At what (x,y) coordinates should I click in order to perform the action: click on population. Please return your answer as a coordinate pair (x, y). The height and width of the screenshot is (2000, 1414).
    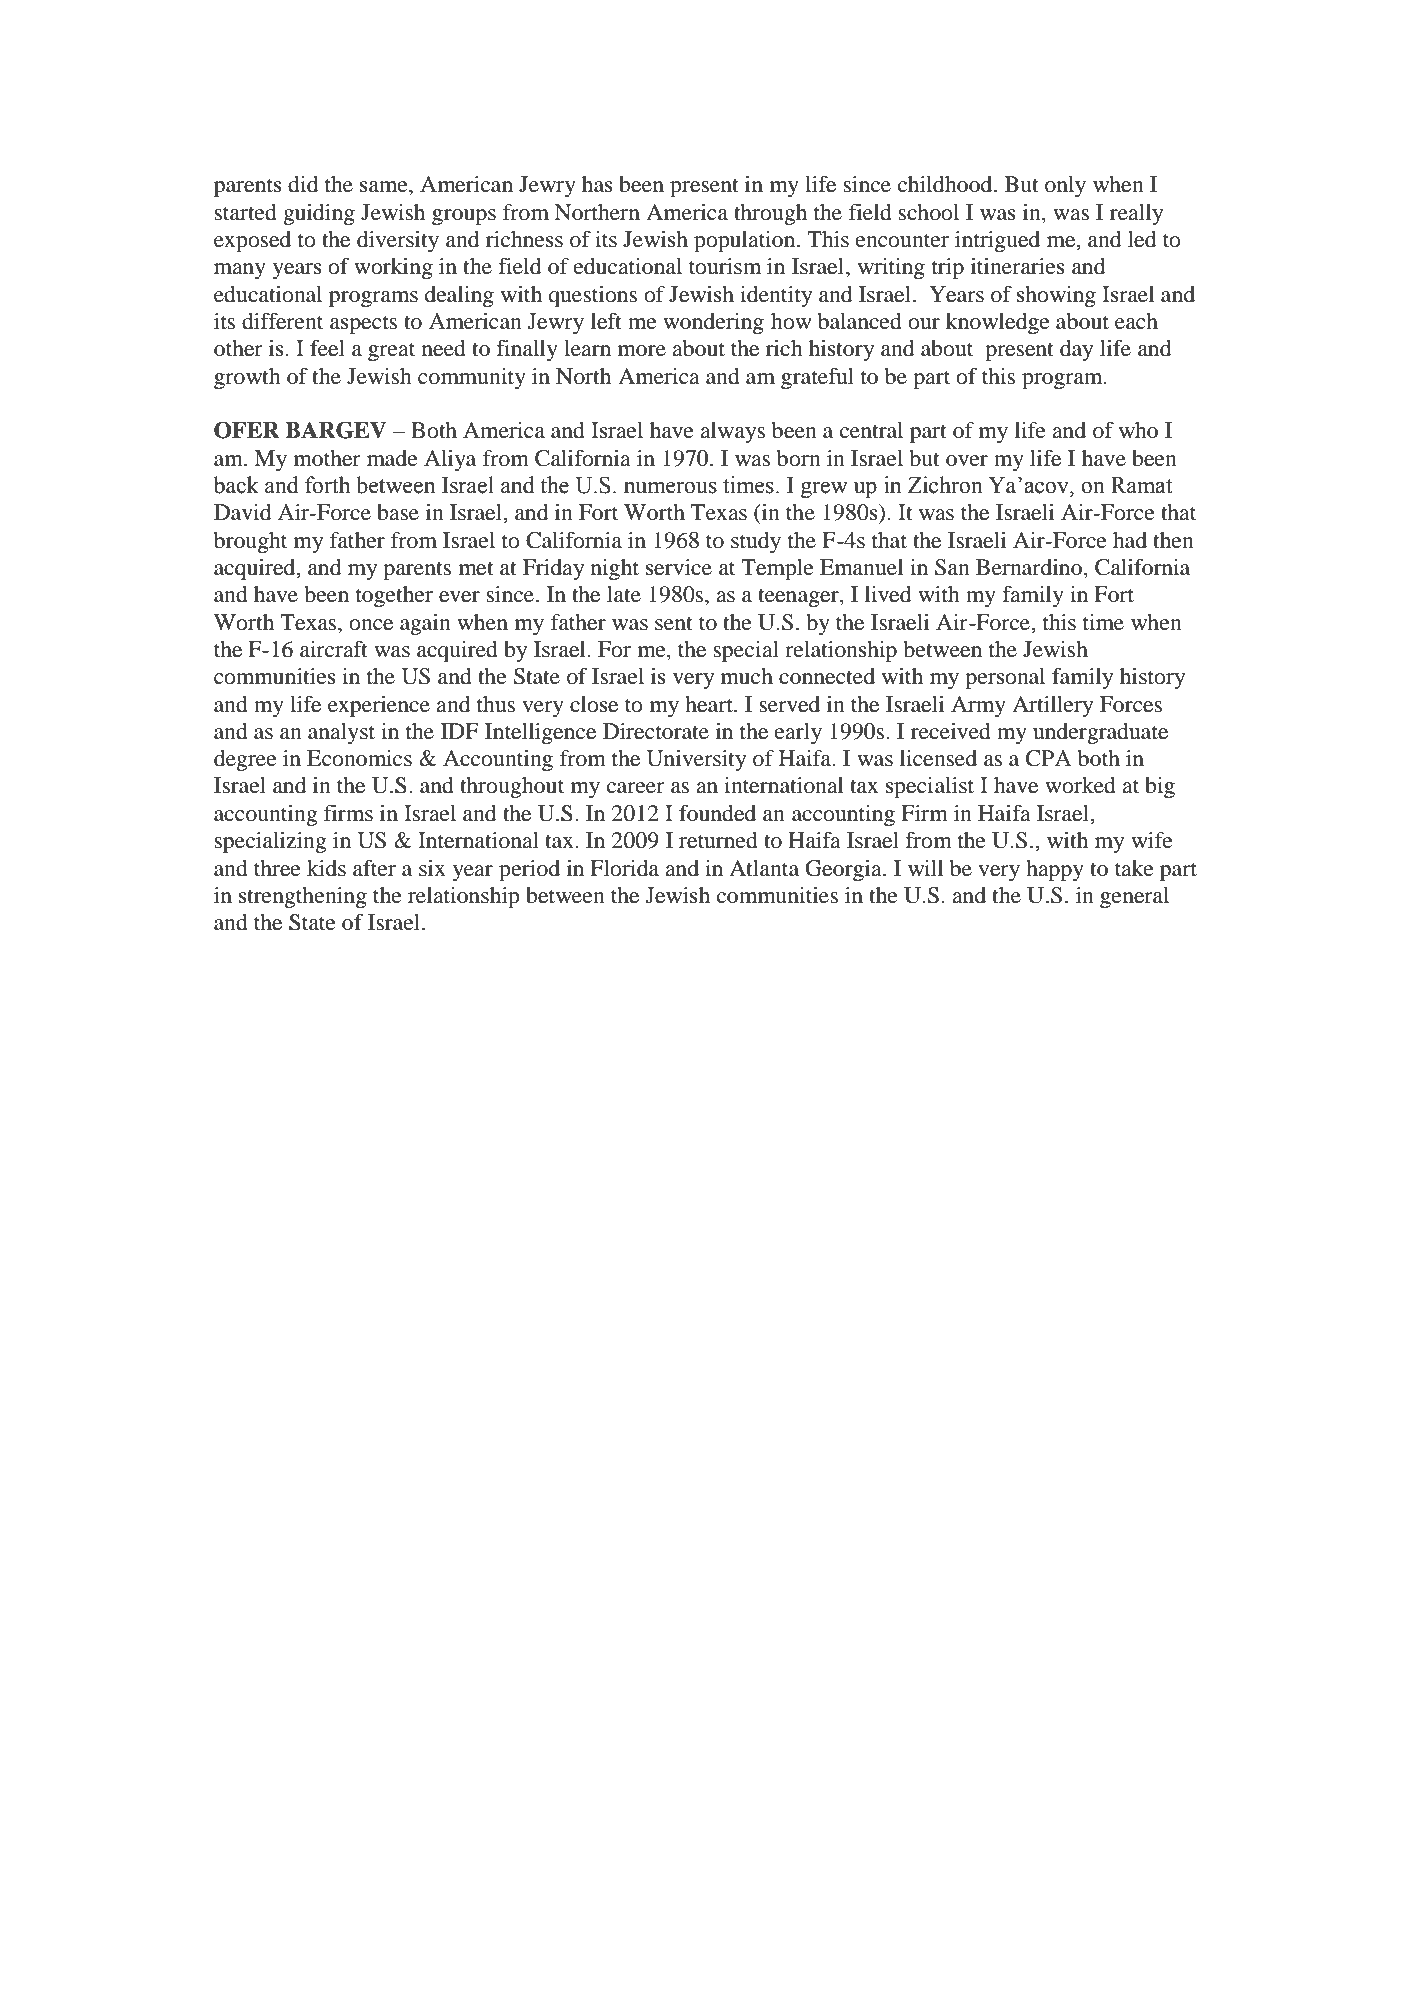
    Looking at the image, I should click on (746, 241).
